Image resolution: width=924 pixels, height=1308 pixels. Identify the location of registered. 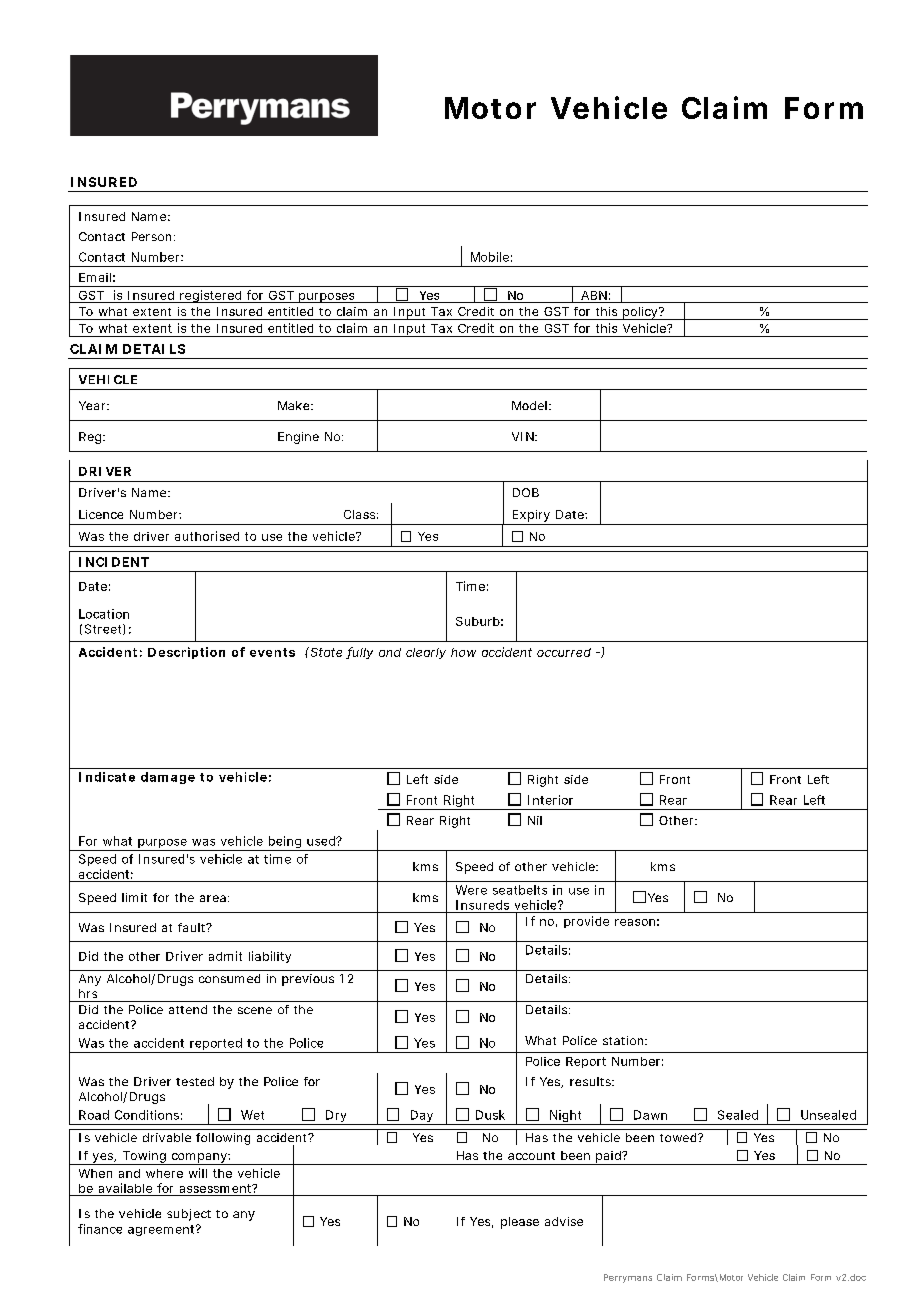
(211, 296).
